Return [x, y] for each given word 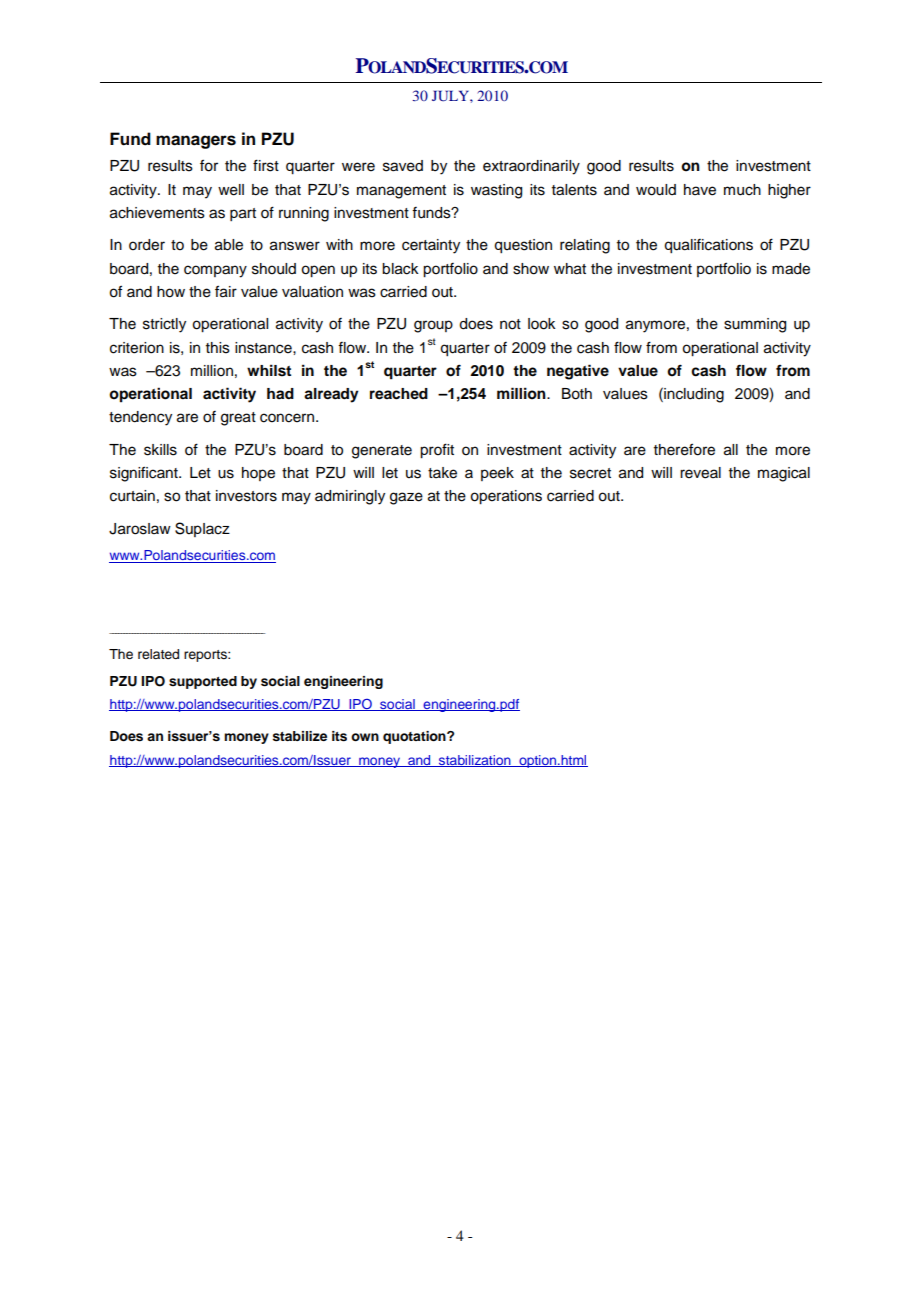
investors [246, 496]
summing [755, 325]
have [700, 190]
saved [403, 166]
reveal [700, 473]
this [218, 348]
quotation [415, 737]
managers [196, 142]
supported [203, 682]
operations [506, 497]
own [365, 737]
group [433, 326]
